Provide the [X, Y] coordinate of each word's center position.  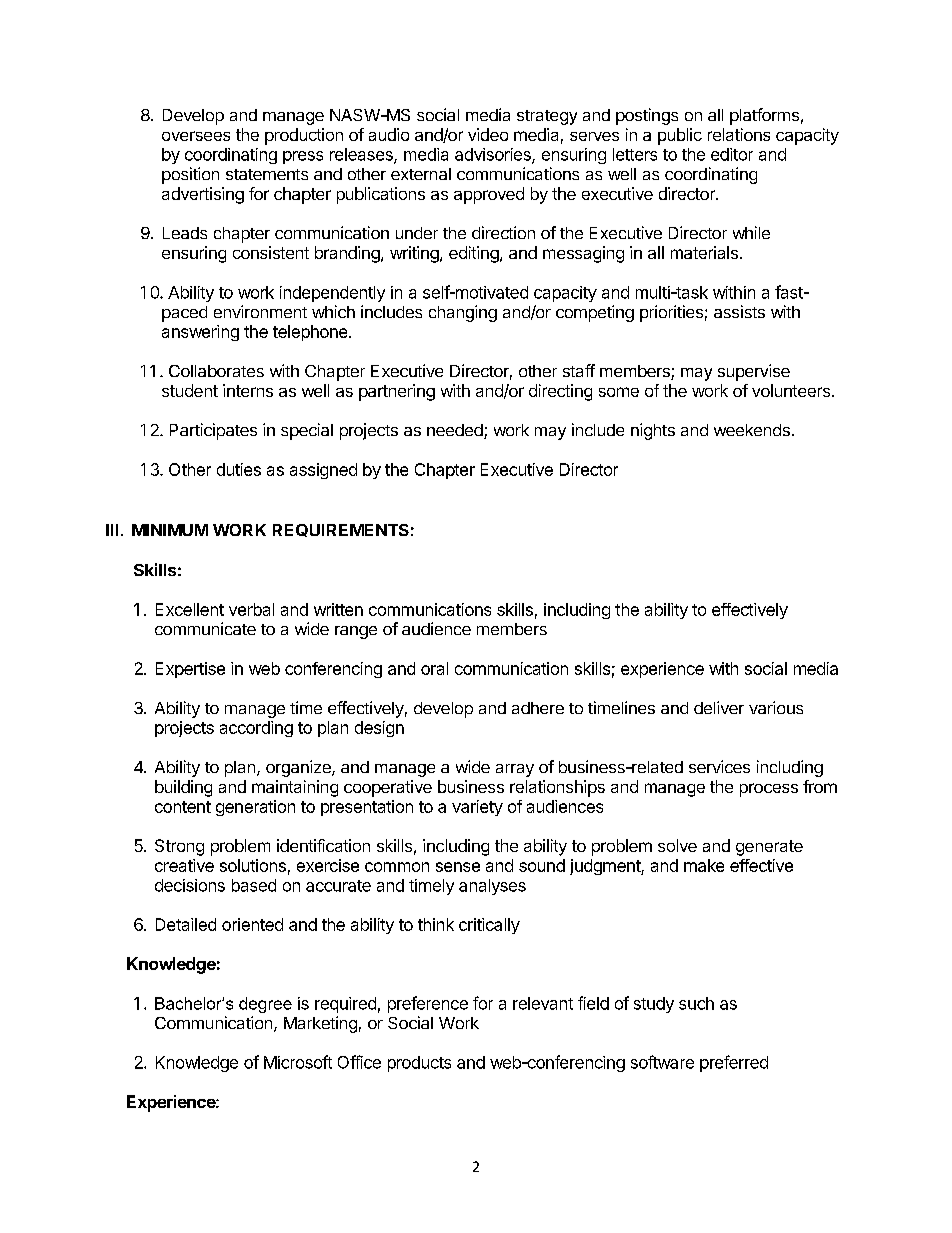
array [515, 770]
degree [265, 1005]
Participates [213, 431]
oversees [196, 136]
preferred [734, 1063]
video [488, 134]
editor [732, 154]
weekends [752, 430]
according [256, 729]
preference [428, 1004]
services [719, 766]
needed [456, 431]
